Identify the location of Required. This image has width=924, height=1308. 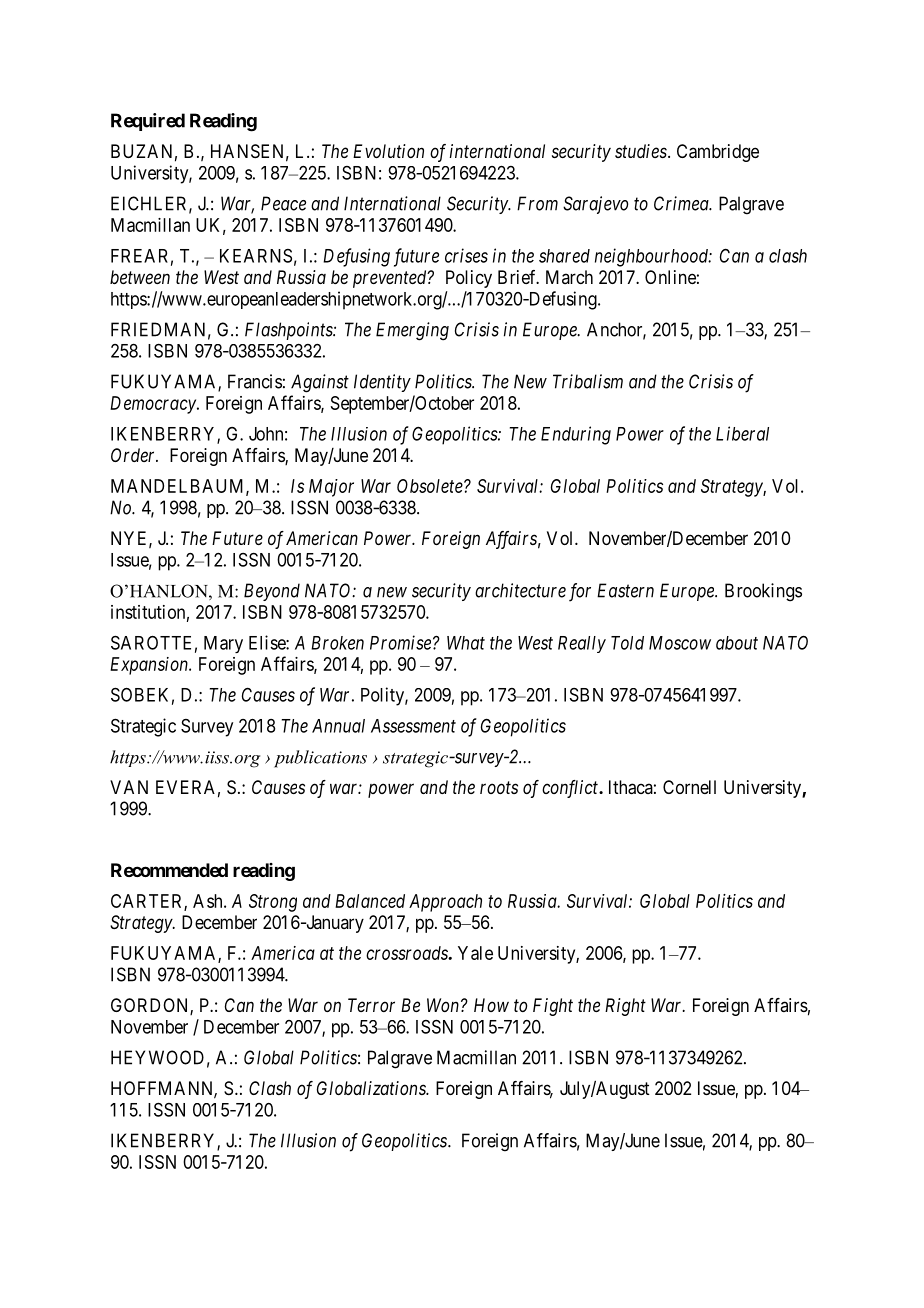
(148, 122).
